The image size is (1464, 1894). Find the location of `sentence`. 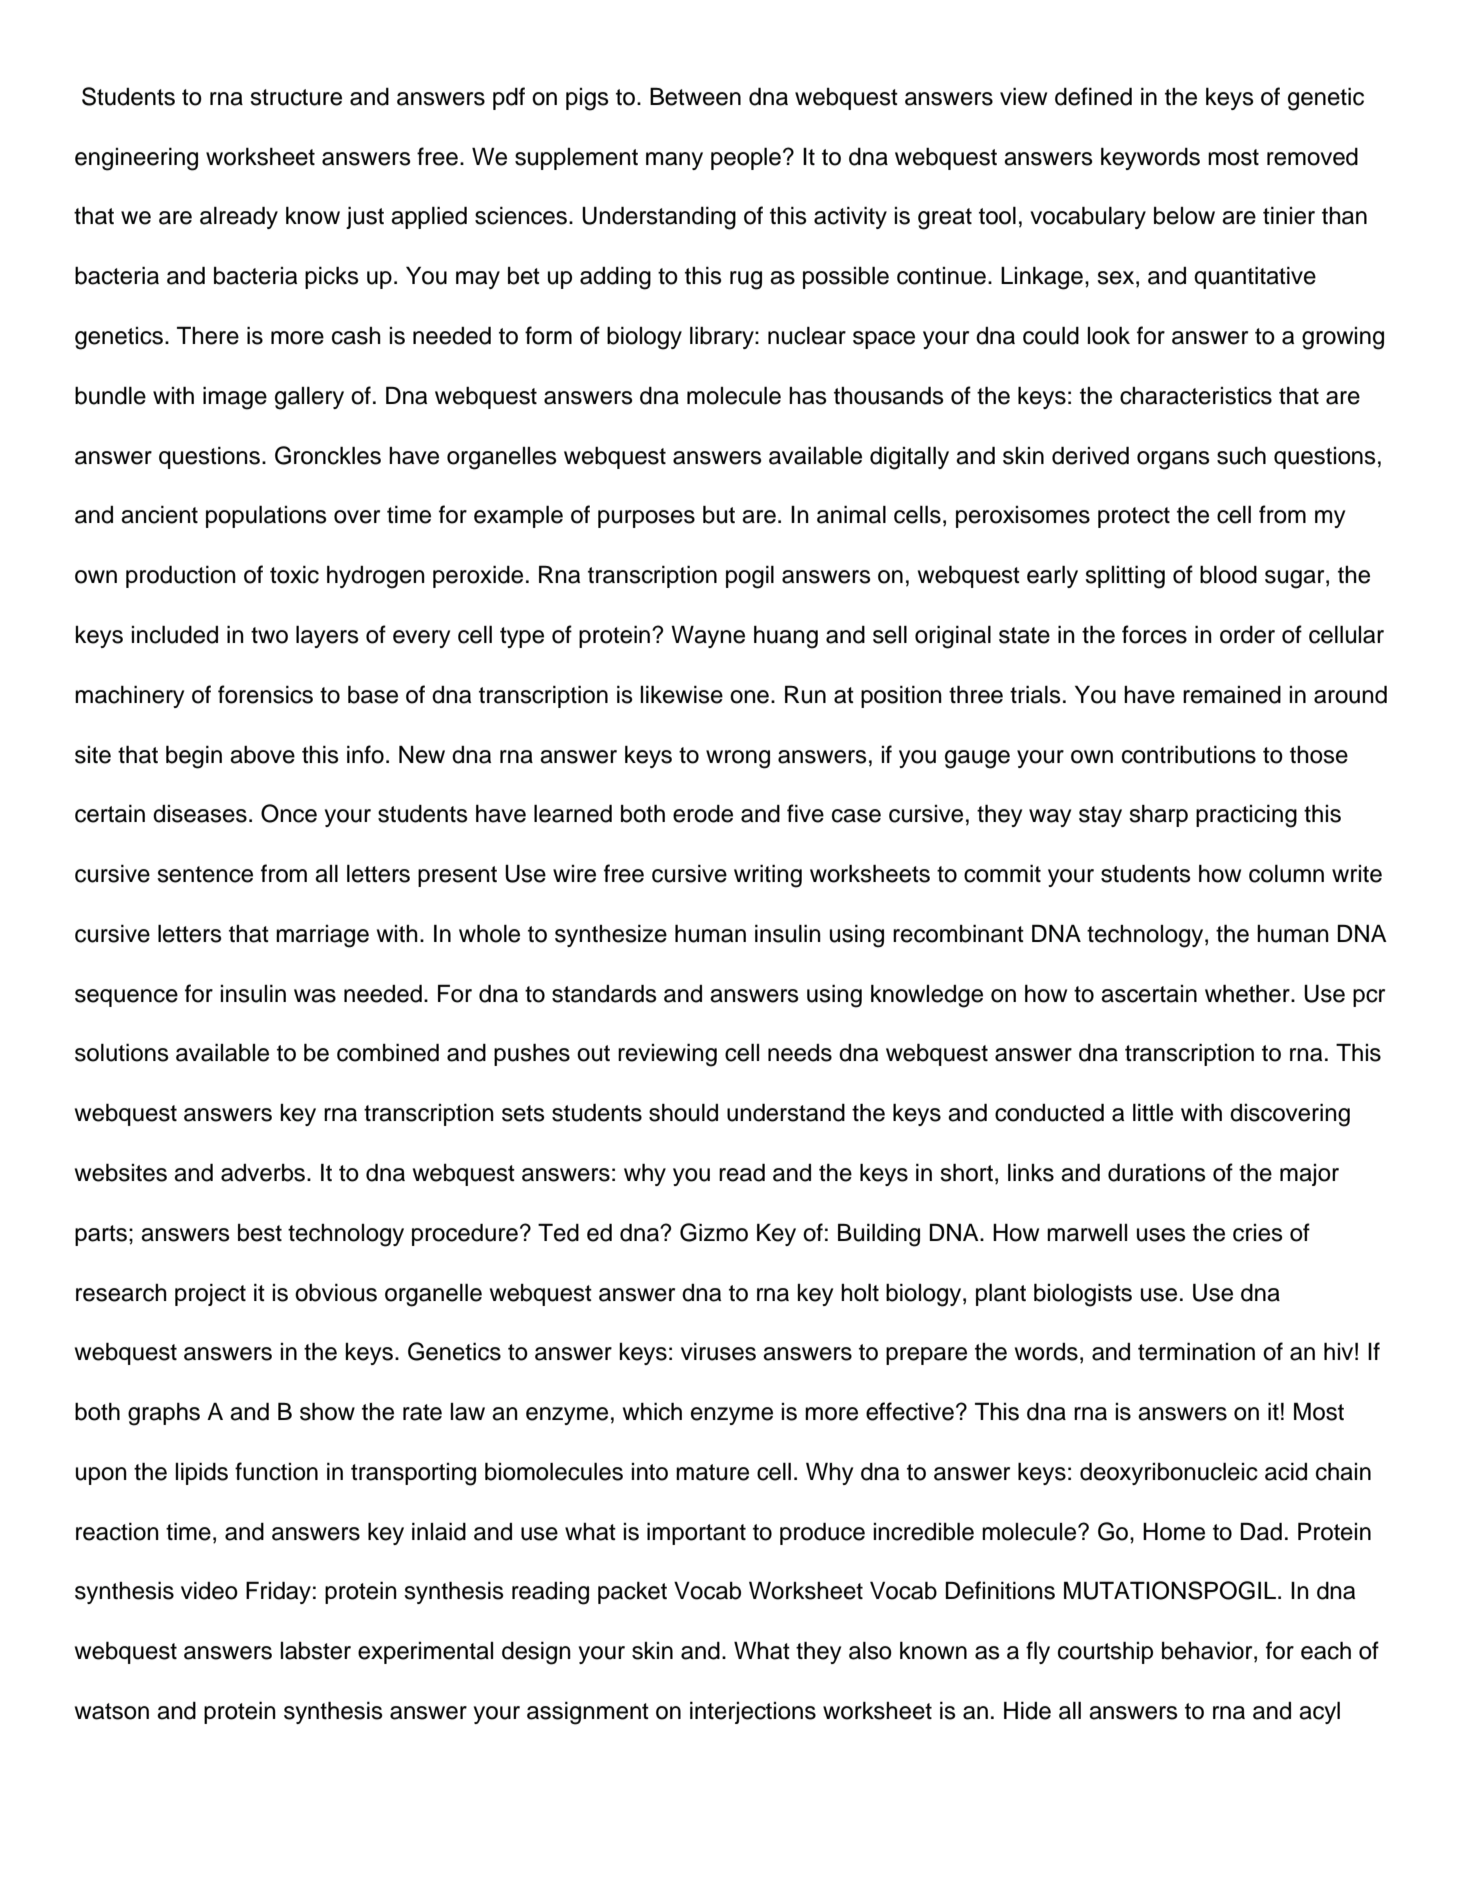

sentence is located at coordinates (205, 874).
